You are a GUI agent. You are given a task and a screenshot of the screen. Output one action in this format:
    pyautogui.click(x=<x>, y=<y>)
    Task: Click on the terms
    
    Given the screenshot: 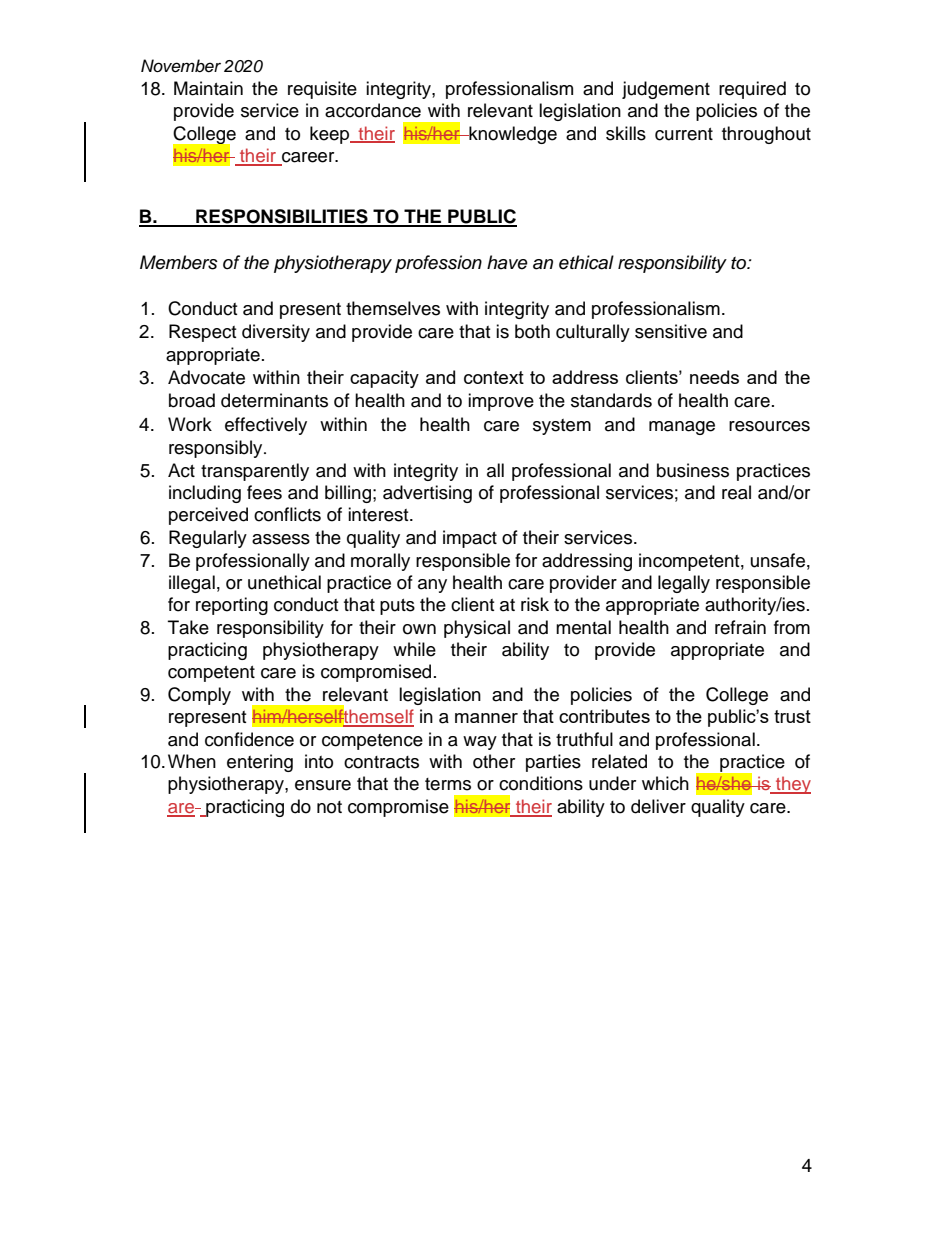 What is the action you would take?
    pyautogui.click(x=448, y=784)
